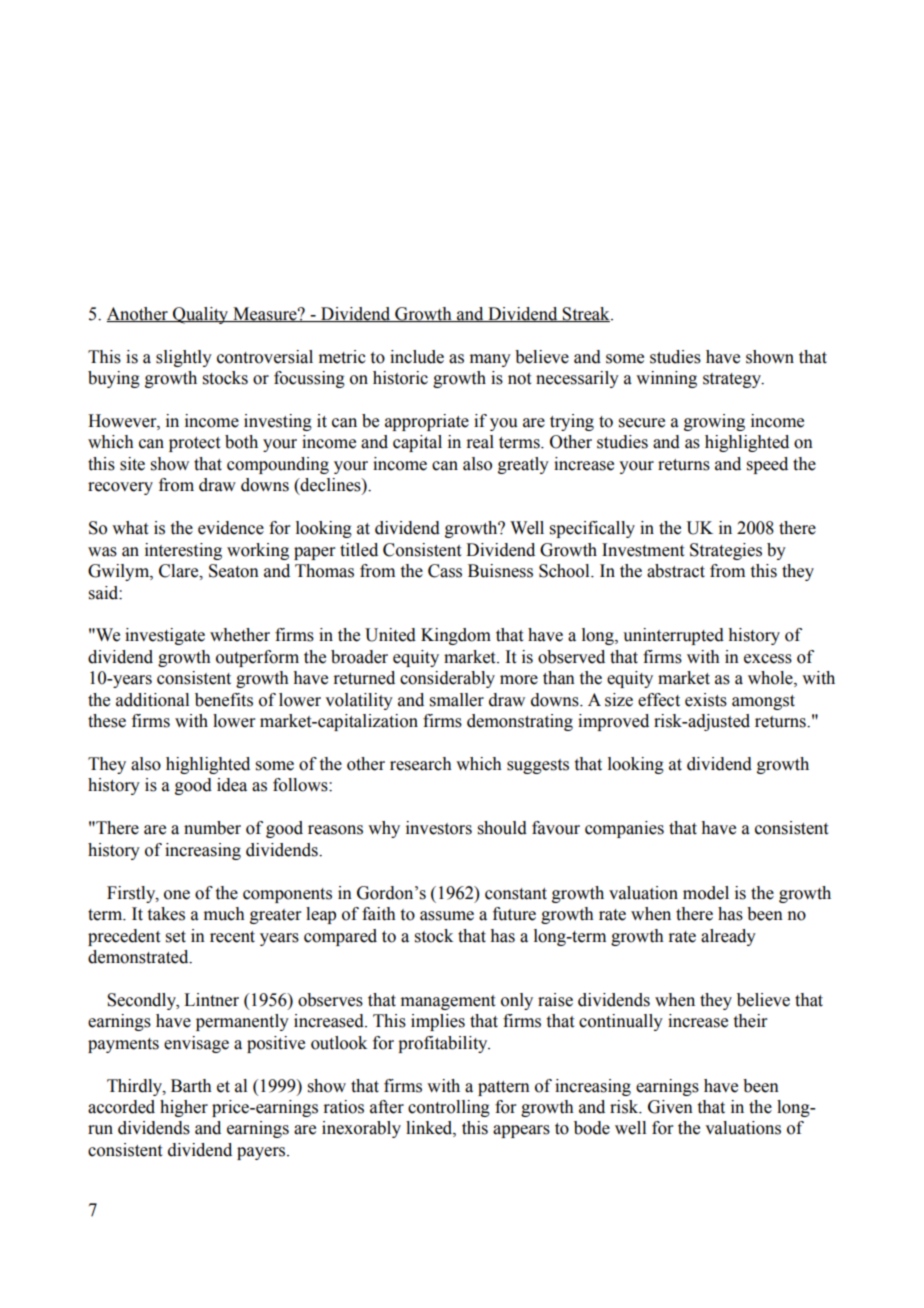 This screenshot has width=924, height=1308. I want to click on abstract, so click(676, 571).
